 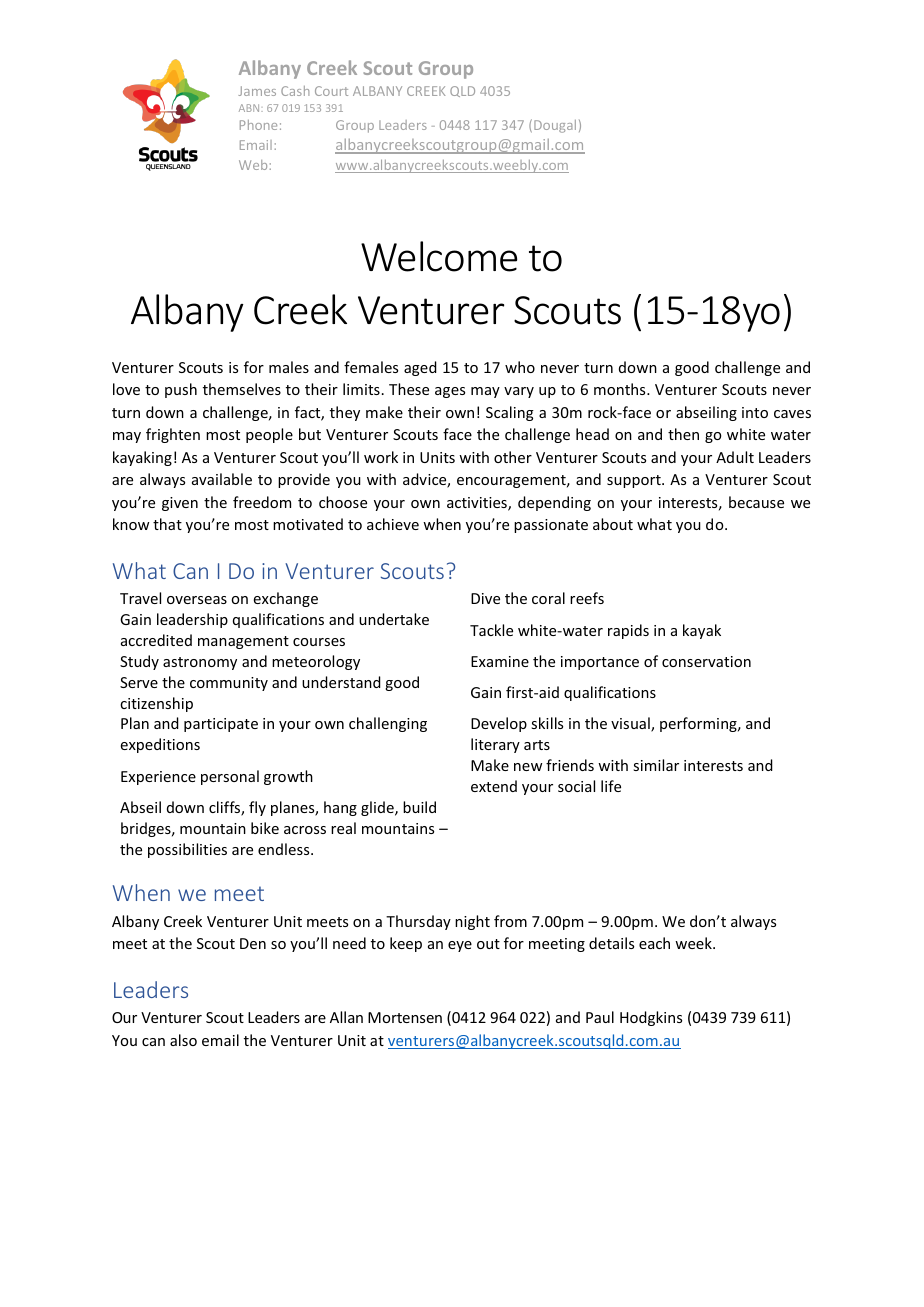 What do you see at coordinates (756, 502) in the screenshot?
I see `because` at bounding box center [756, 502].
